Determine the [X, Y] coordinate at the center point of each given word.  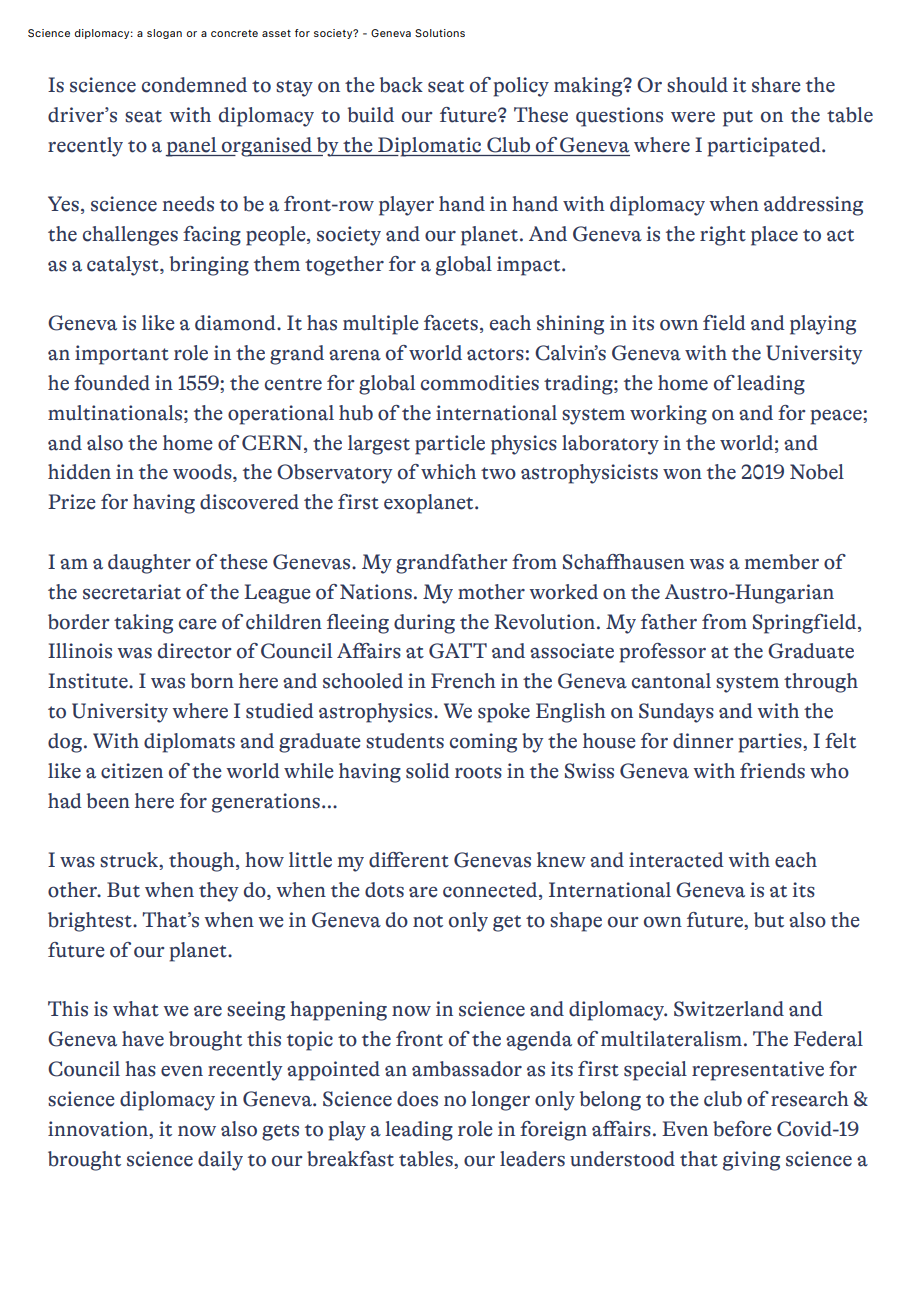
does [417, 1099]
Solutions [440, 33]
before [742, 1129]
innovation [99, 1129]
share [776, 85]
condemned [194, 85]
